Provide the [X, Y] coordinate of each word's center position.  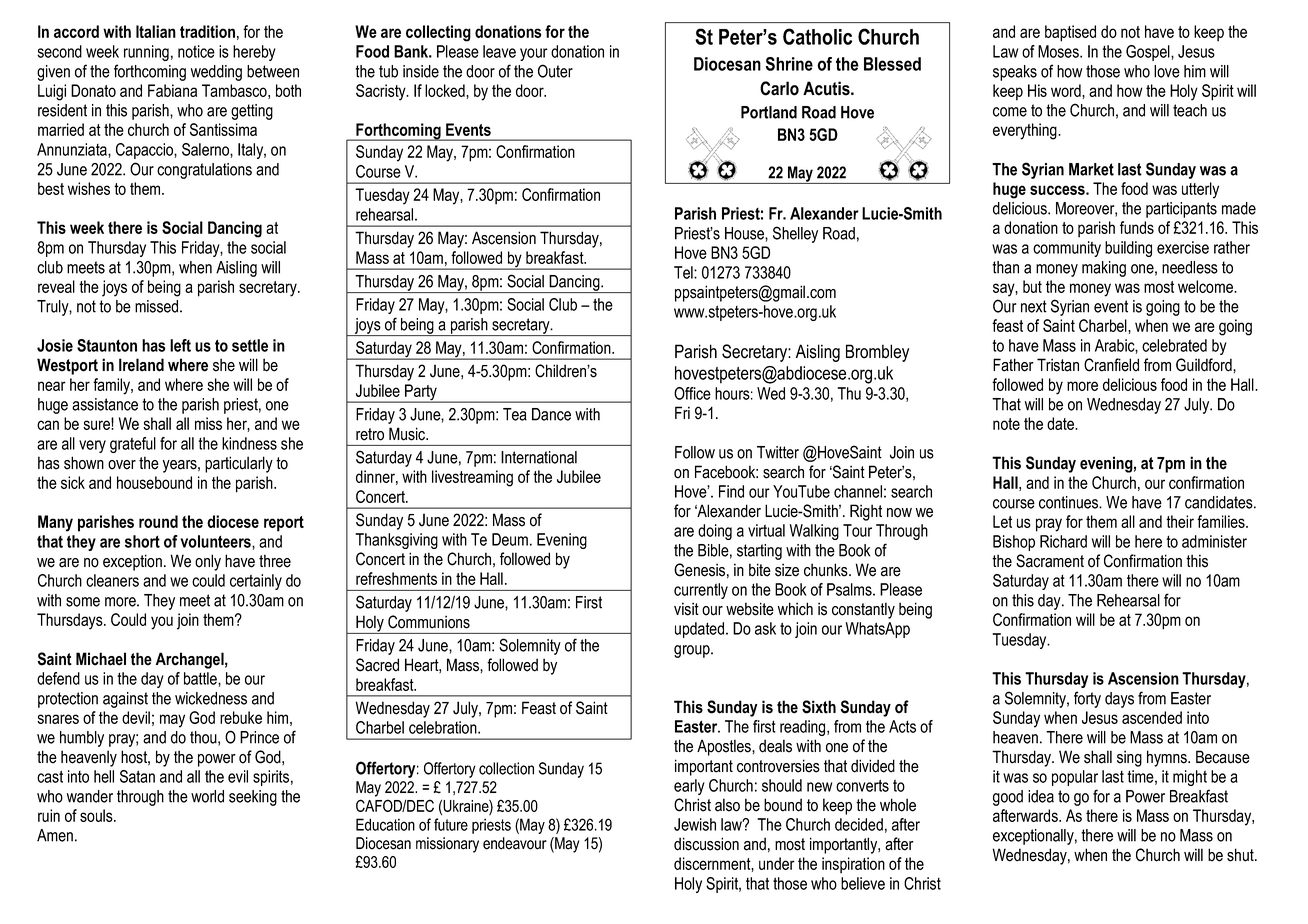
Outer [555, 71]
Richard [1063, 541]
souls [97, 815]
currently [701, 591]
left [180, 345]
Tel [684, 272]
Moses [1059, 51]
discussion [706, 844]
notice [196, 51]
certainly [256, 582]
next [1034, 306]
